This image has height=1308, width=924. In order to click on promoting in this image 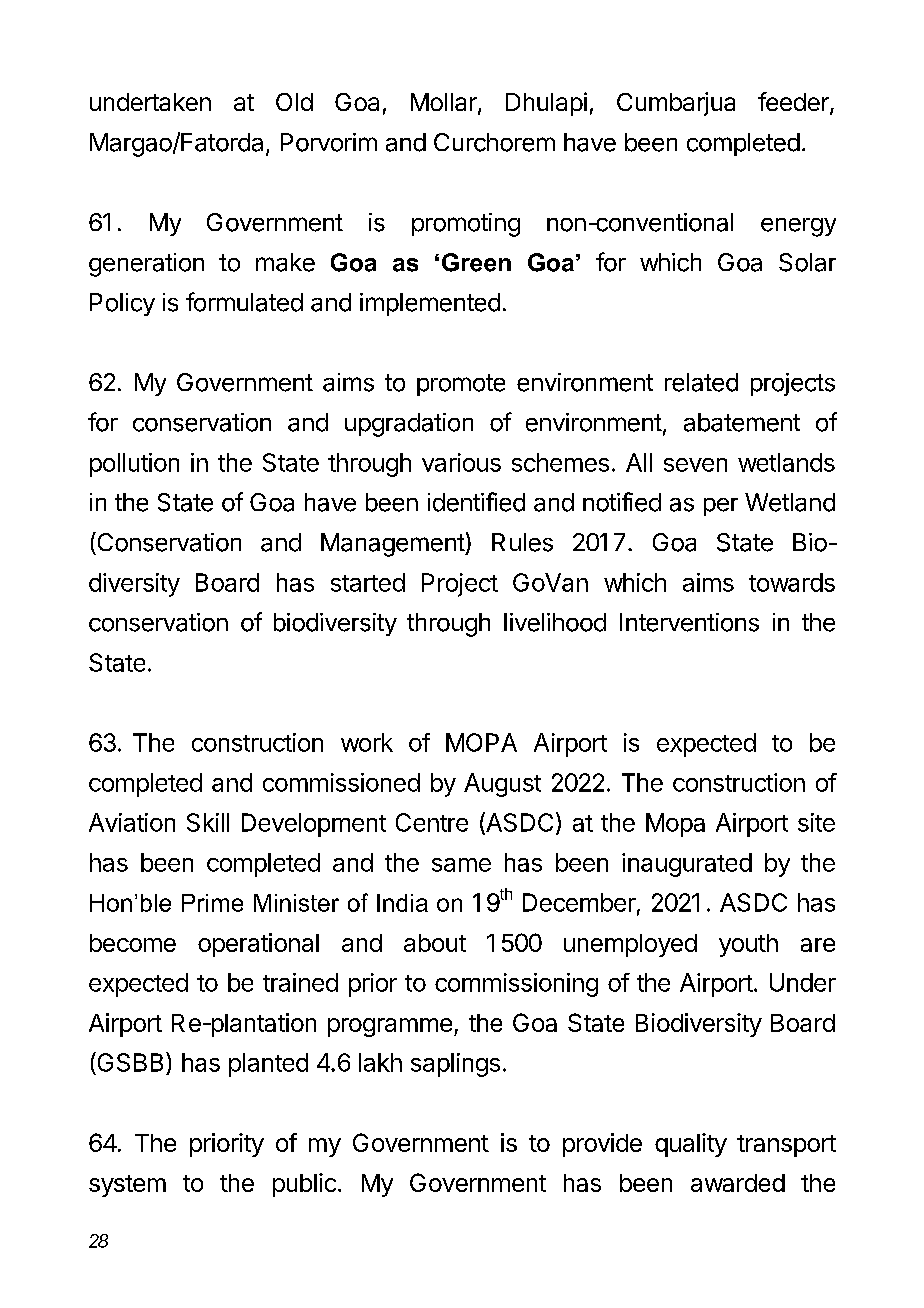, I will do `click(466, 225)`.
